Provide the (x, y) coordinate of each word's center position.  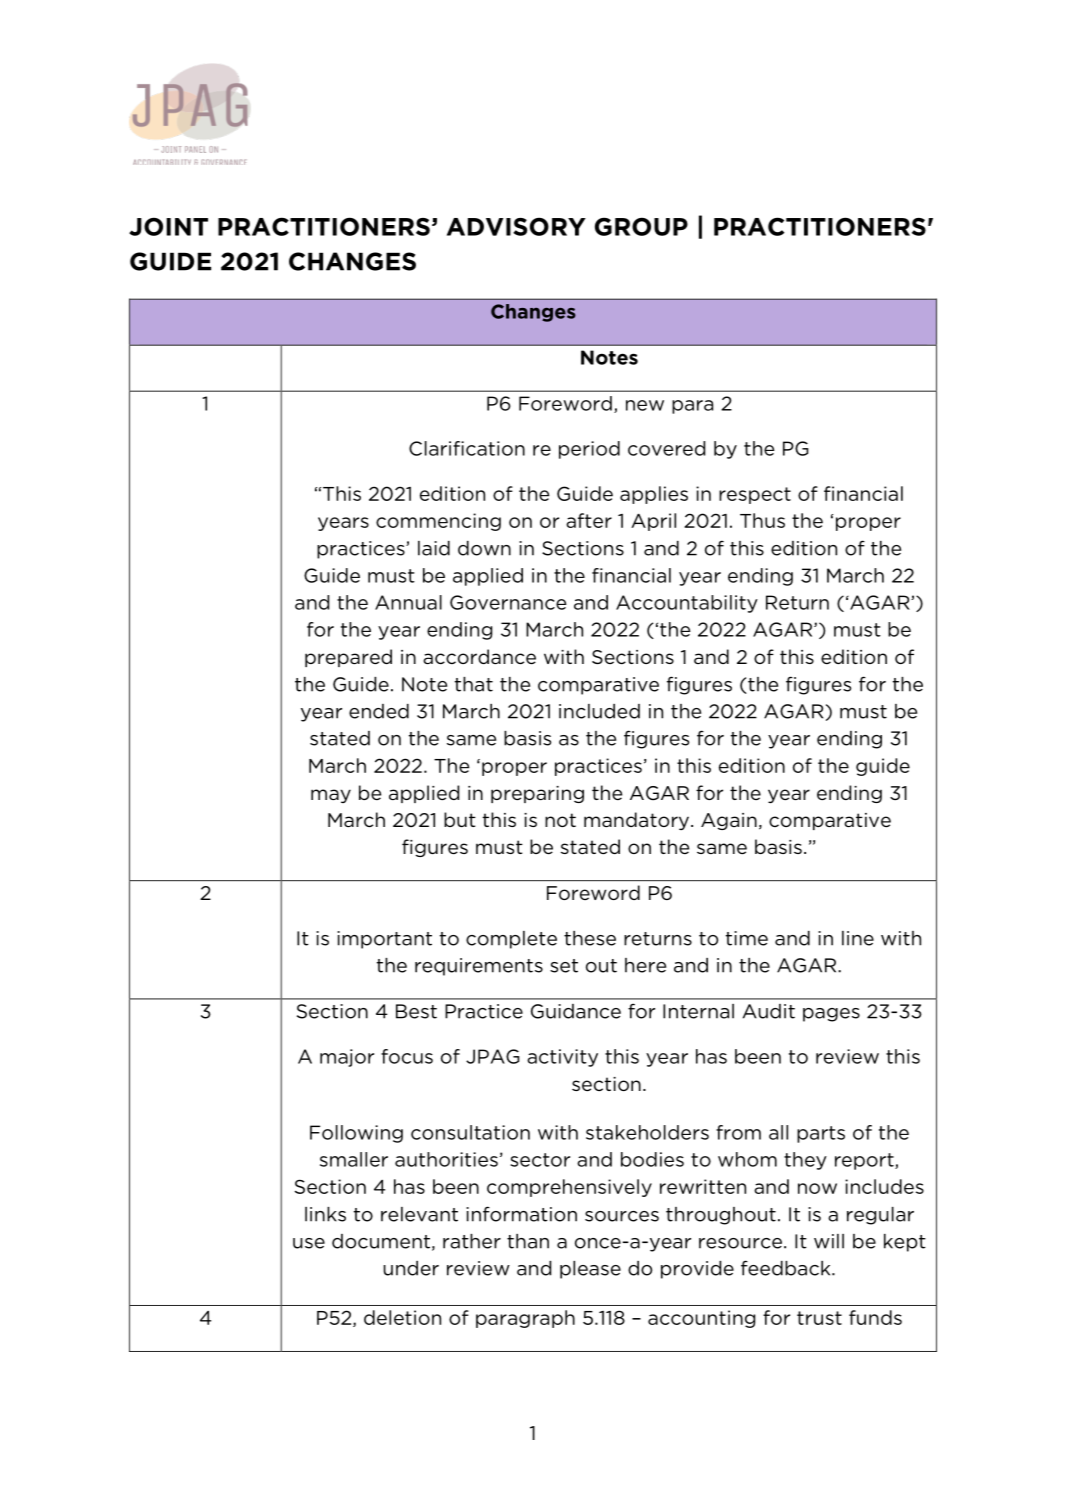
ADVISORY (516, 226)
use (309, 1243)
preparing (537, 794)
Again (729, 821)
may (331, 796)
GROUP (641, 226)
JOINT (168, 226)
